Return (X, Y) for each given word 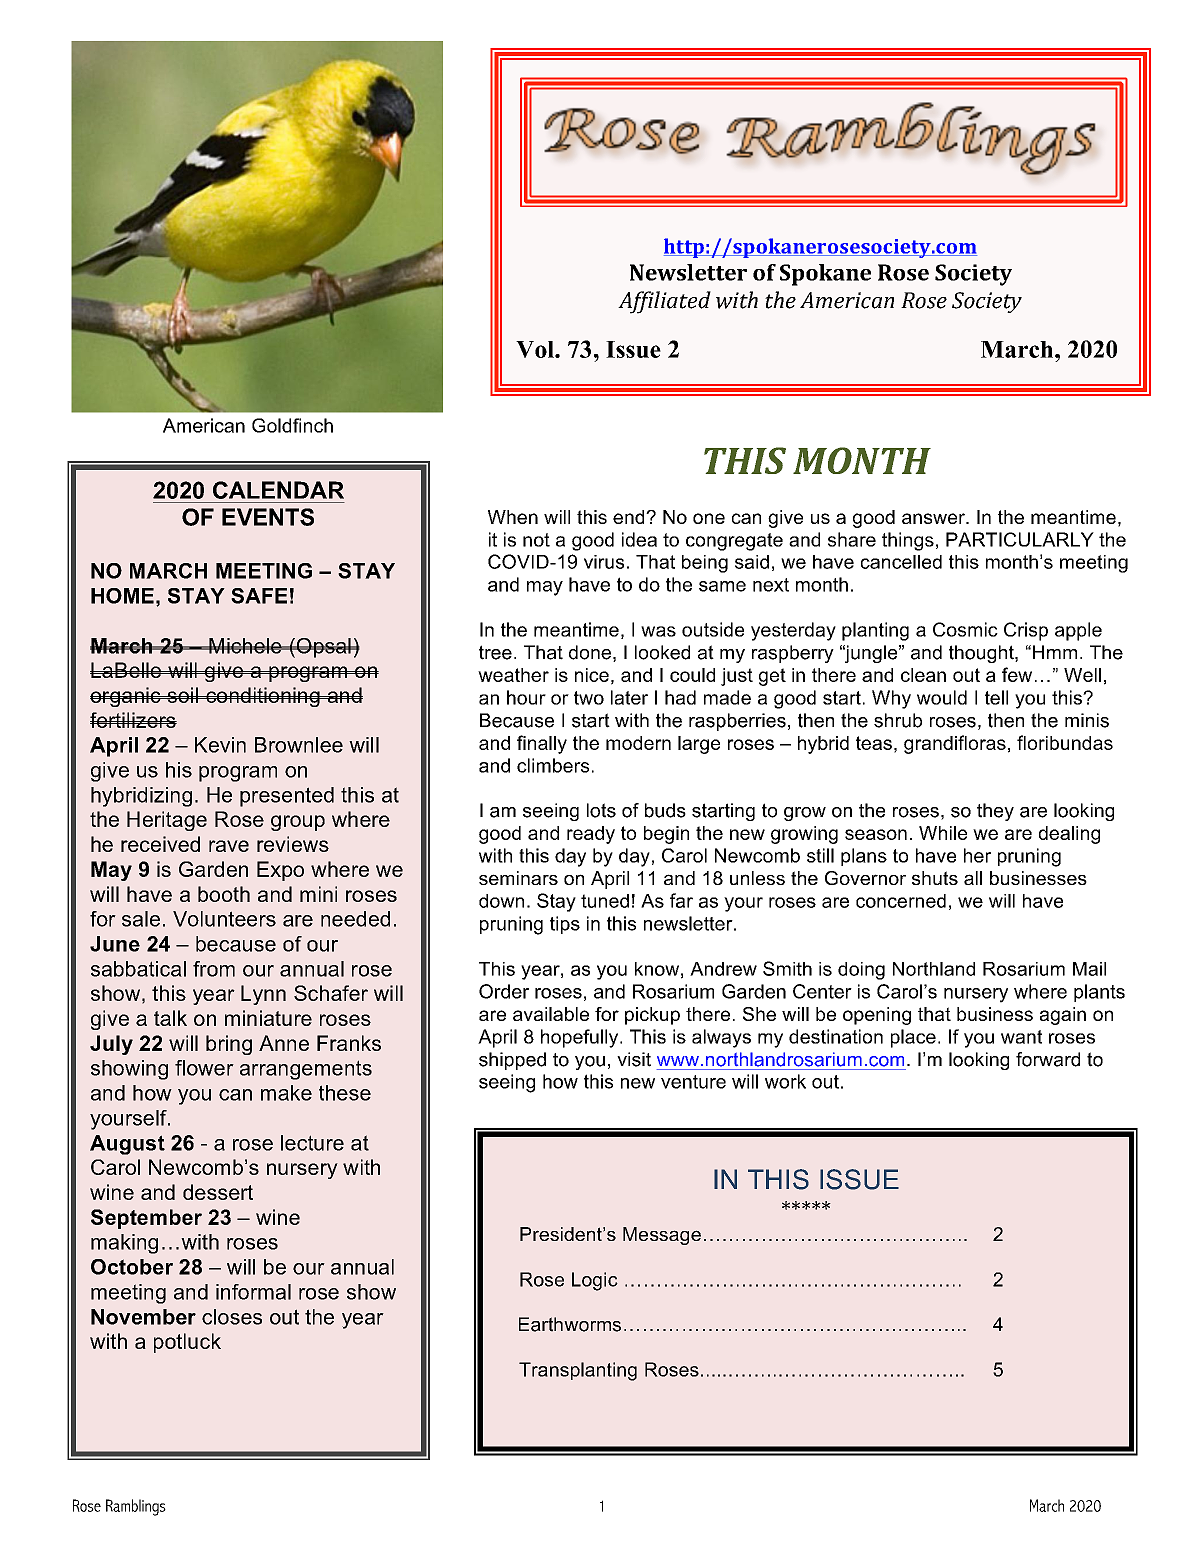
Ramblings (136, 1507)
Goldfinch (292, 425)
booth (224, 894)
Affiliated (664, 302)
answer (934, 518)
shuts (935, 878)
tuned (605, 901)
